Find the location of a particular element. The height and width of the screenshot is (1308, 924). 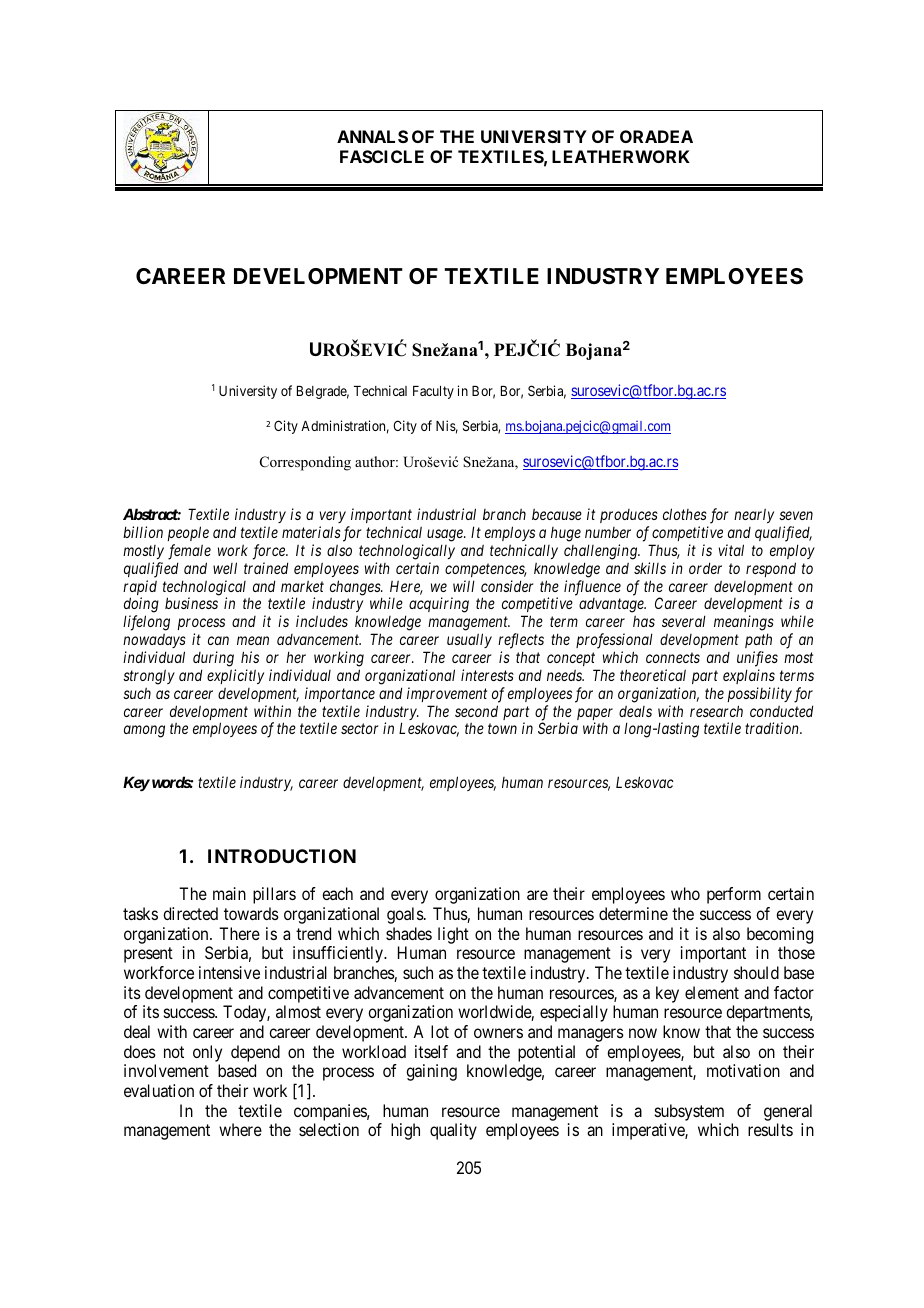

usually is located at coordinates (469, 640).
